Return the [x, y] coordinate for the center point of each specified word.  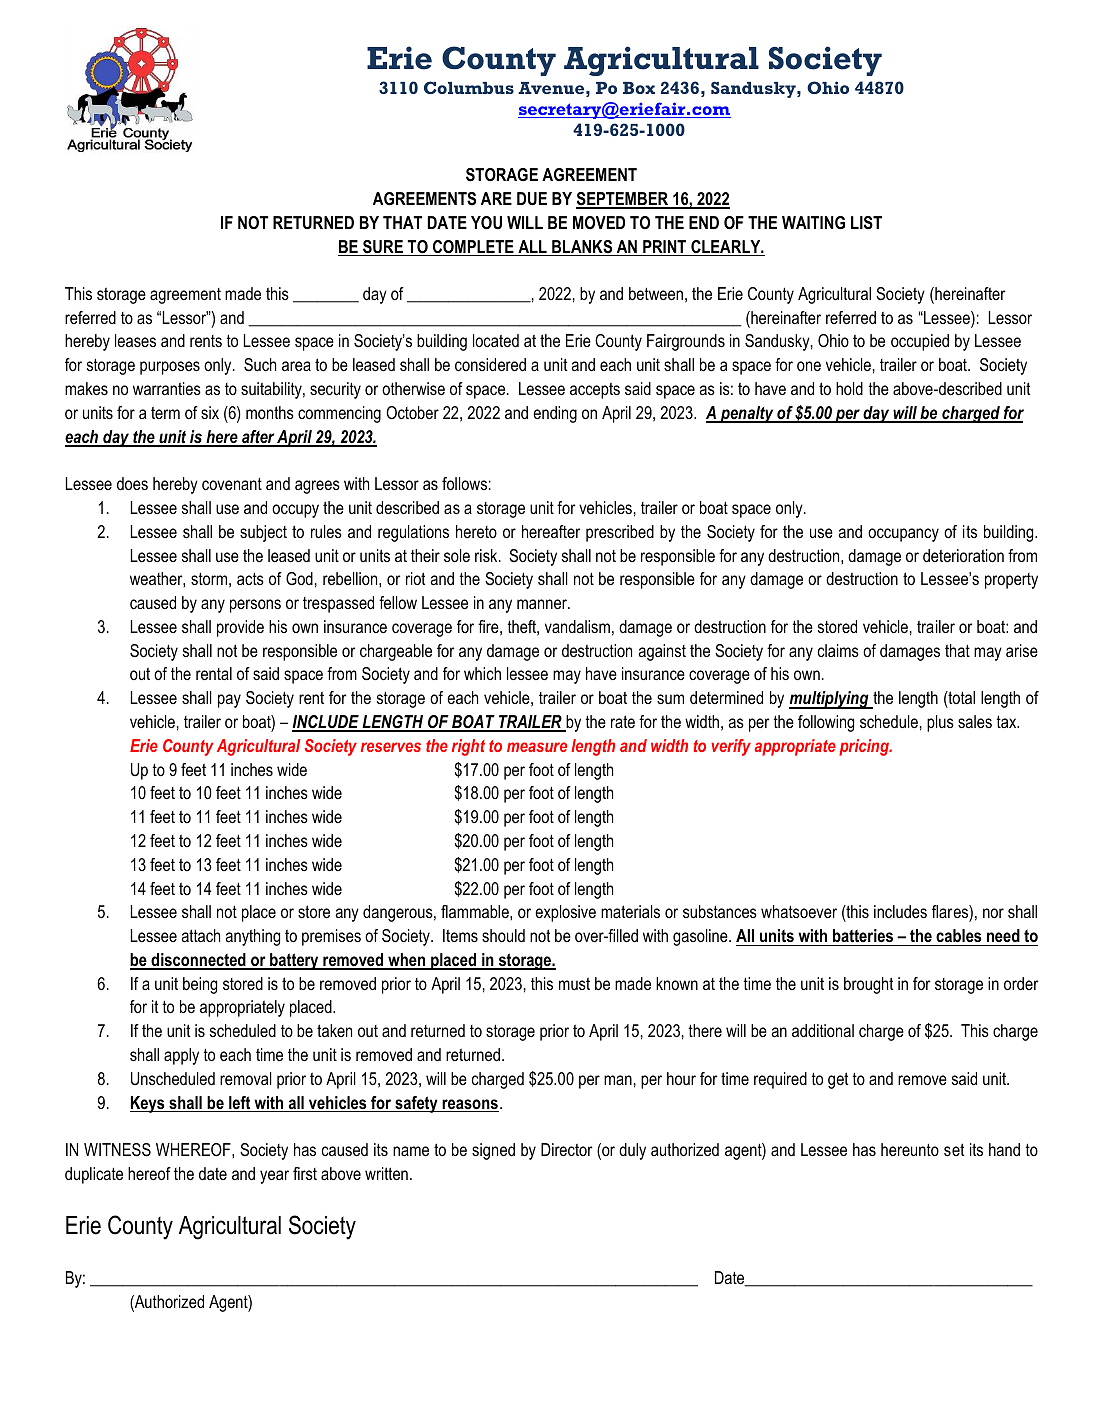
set [954, 1149]
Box [639, 88]
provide [240, 628]
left [240, 1104]
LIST [866, 223]
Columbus [469, 87]
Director [566, 1149]
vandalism [577, 626]
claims [838, 650]
